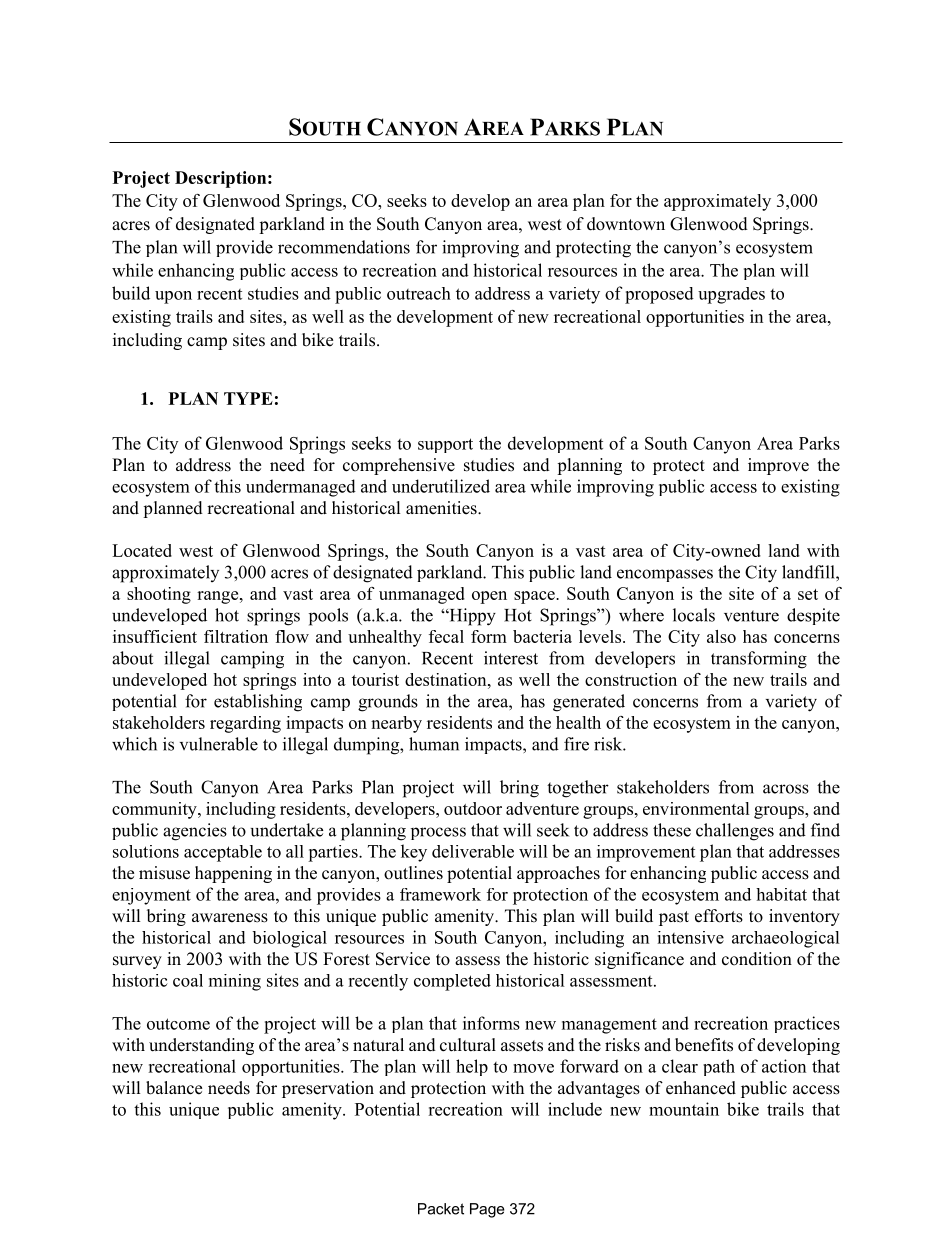 The height and width of the image is (1233, 952). Describe the element at coordinates (434, 744) in the image. I see `human` at that location.
